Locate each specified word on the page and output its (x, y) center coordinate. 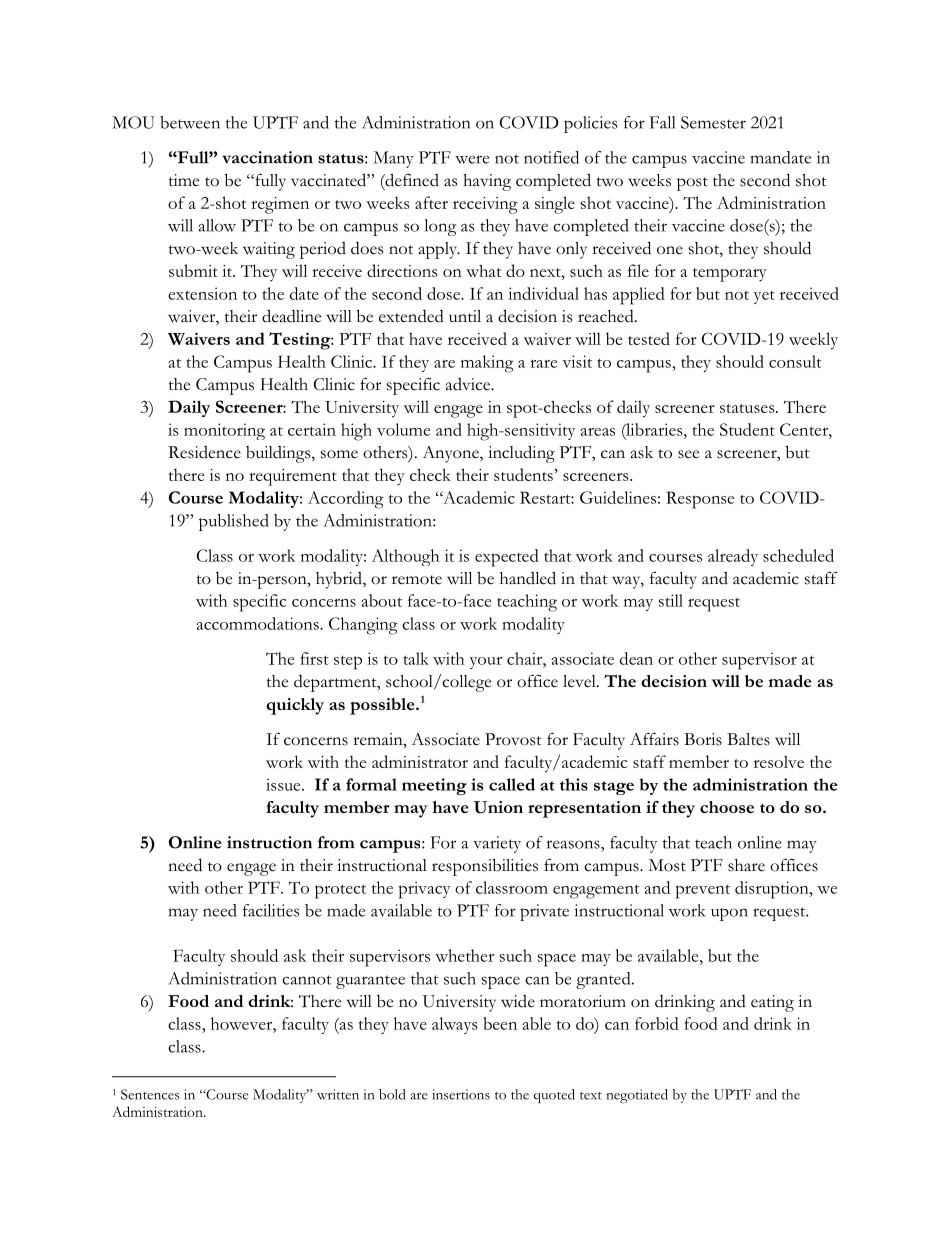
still (671, 600)
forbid (657, 1023)
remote (417, 580)
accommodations (258, 623)
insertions (461, 1094)
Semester (713, 122)
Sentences (150, 1094)
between (190, 122)
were (472, 159)
